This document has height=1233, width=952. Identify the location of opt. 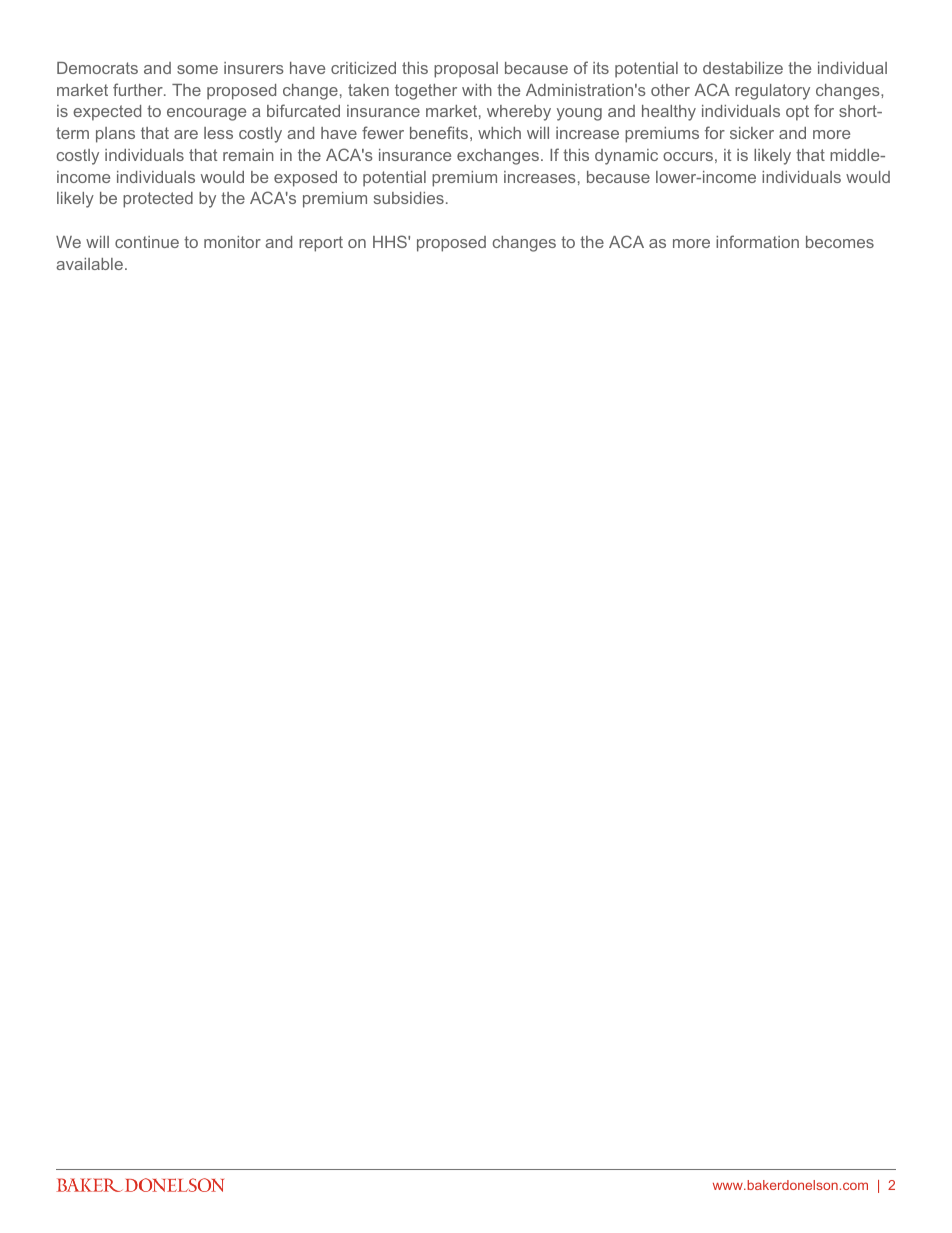
(797, 113).
